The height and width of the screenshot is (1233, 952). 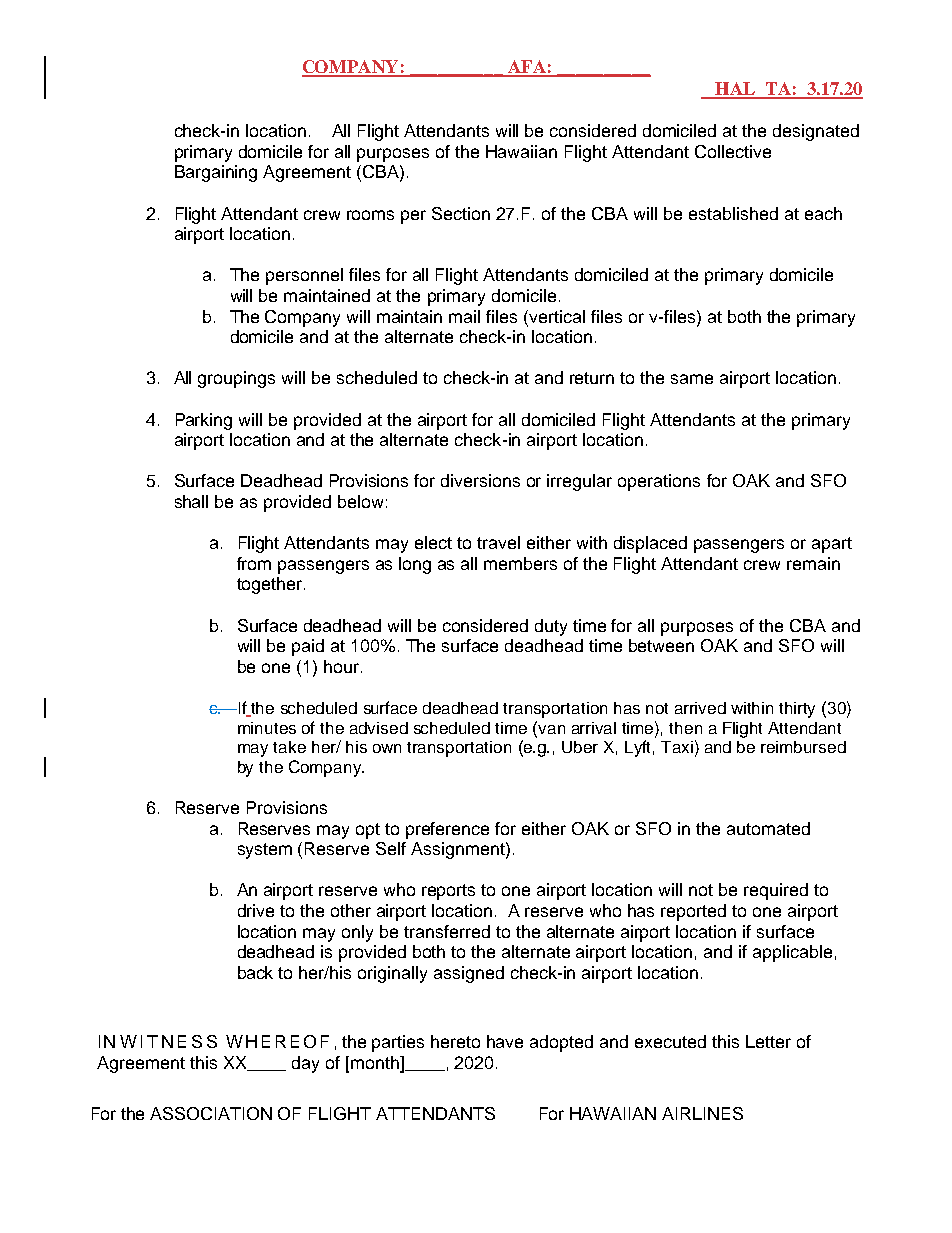 I want to click on AFA, so click(x=526, y=68).
